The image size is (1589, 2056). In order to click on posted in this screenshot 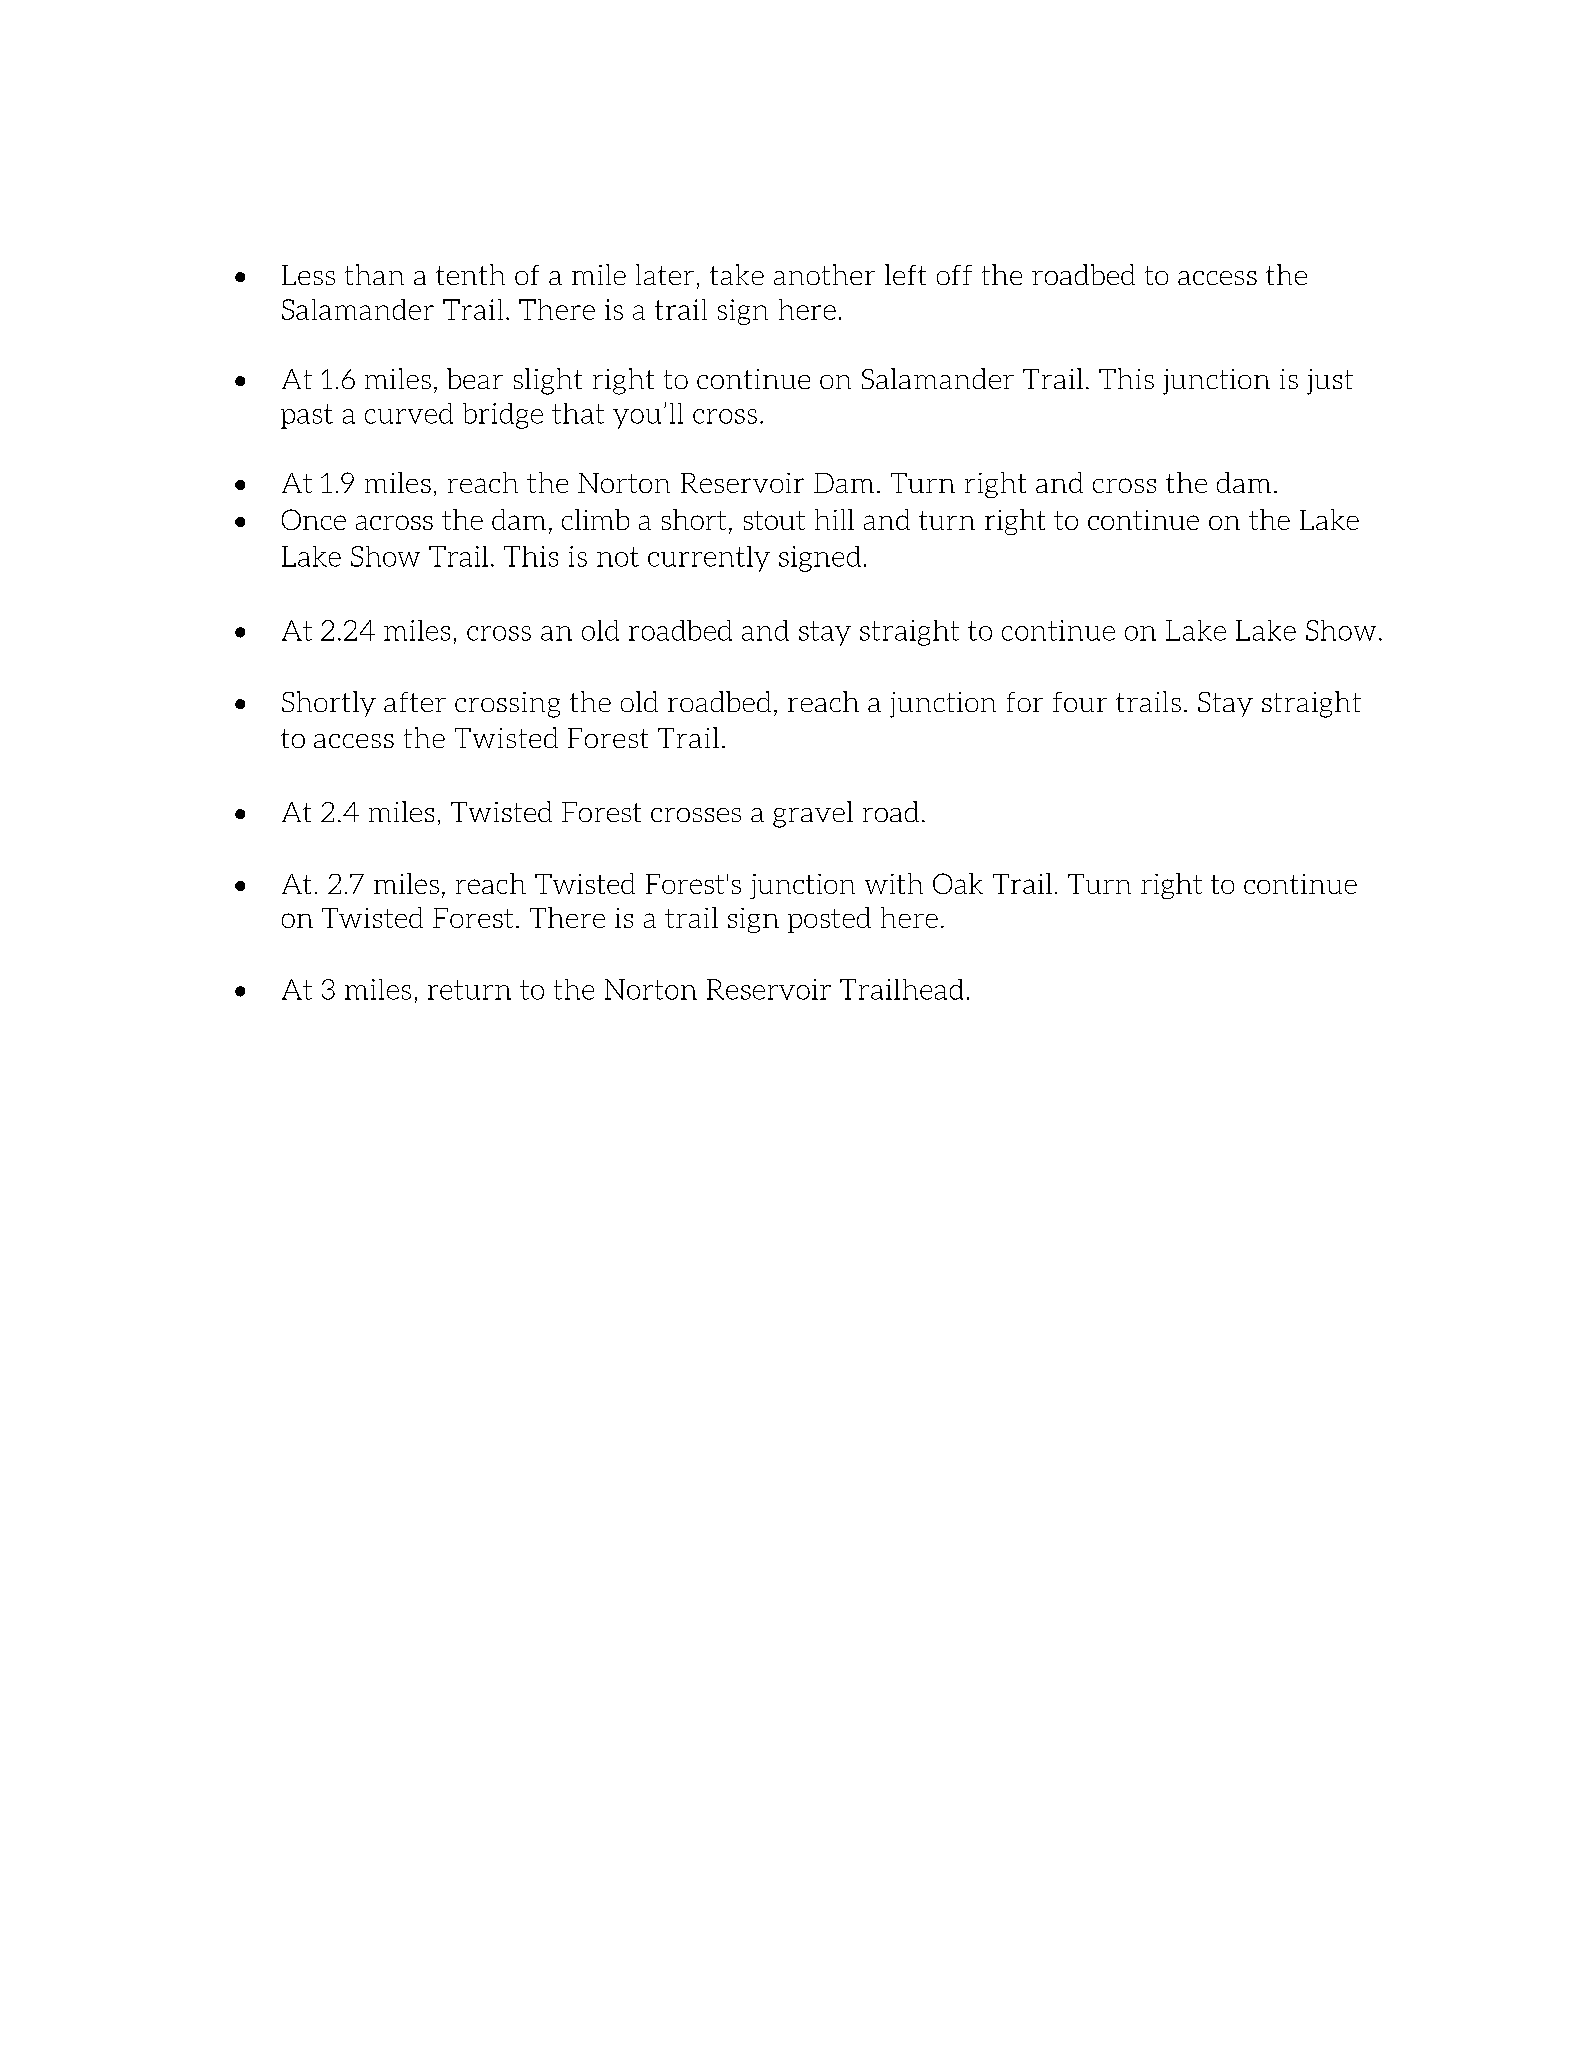, I will do `click(829, 920)`.
